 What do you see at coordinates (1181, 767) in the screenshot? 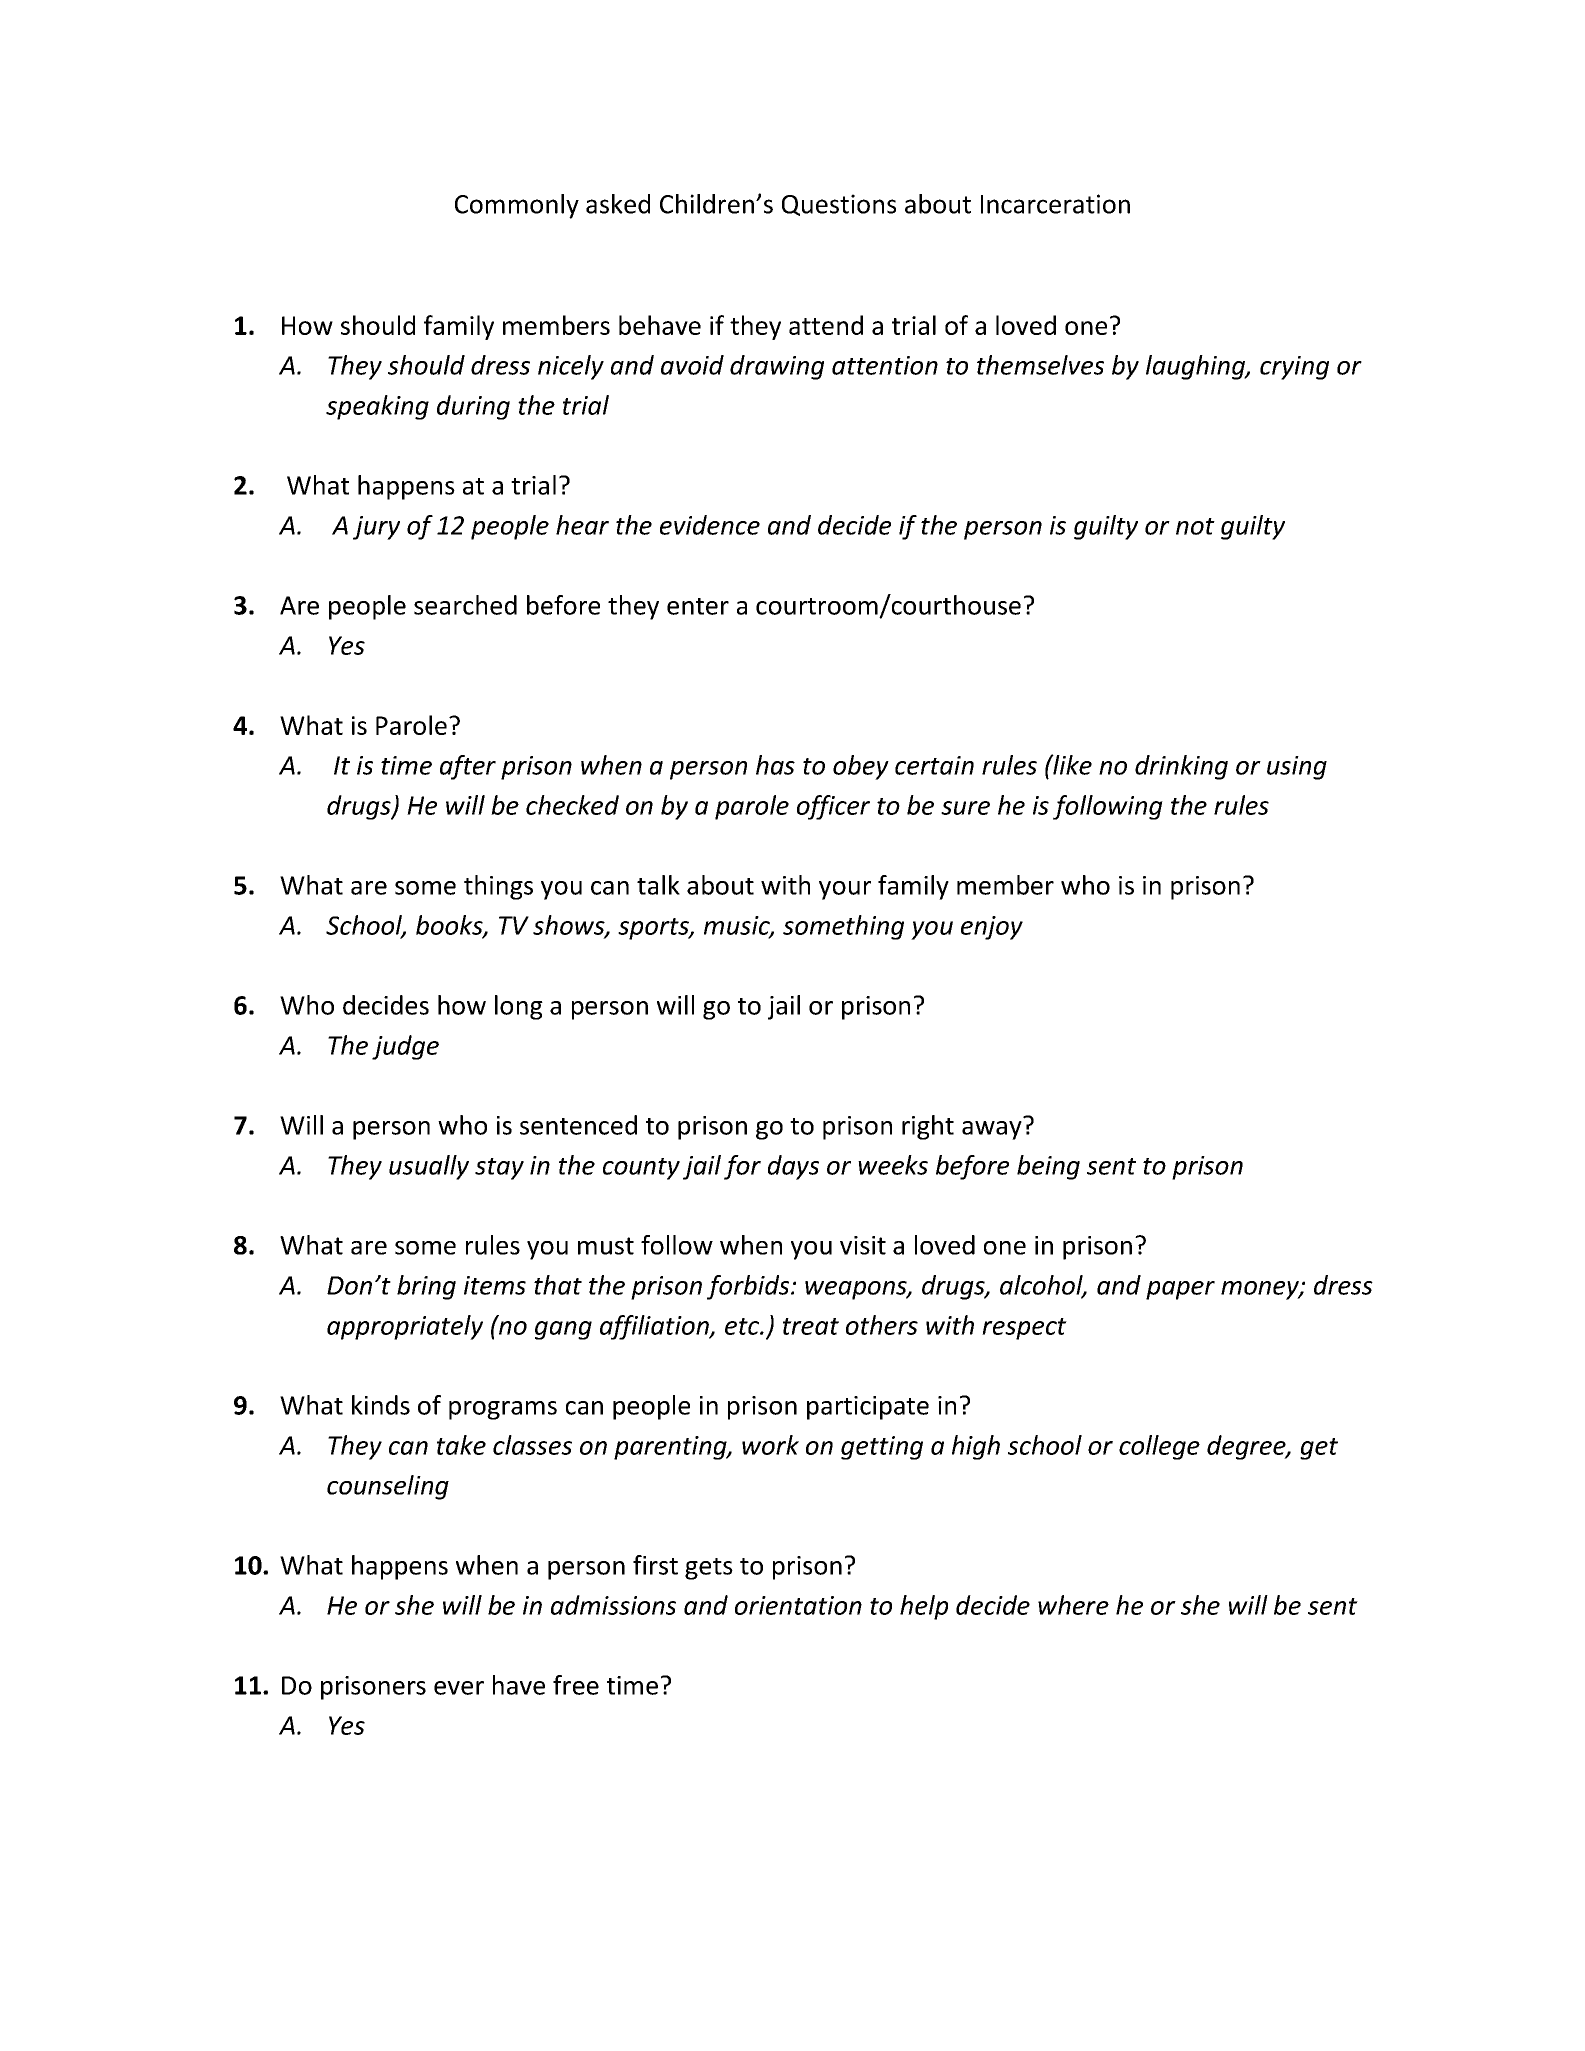
I see `drinking` at bounding box center [1181, 767].
